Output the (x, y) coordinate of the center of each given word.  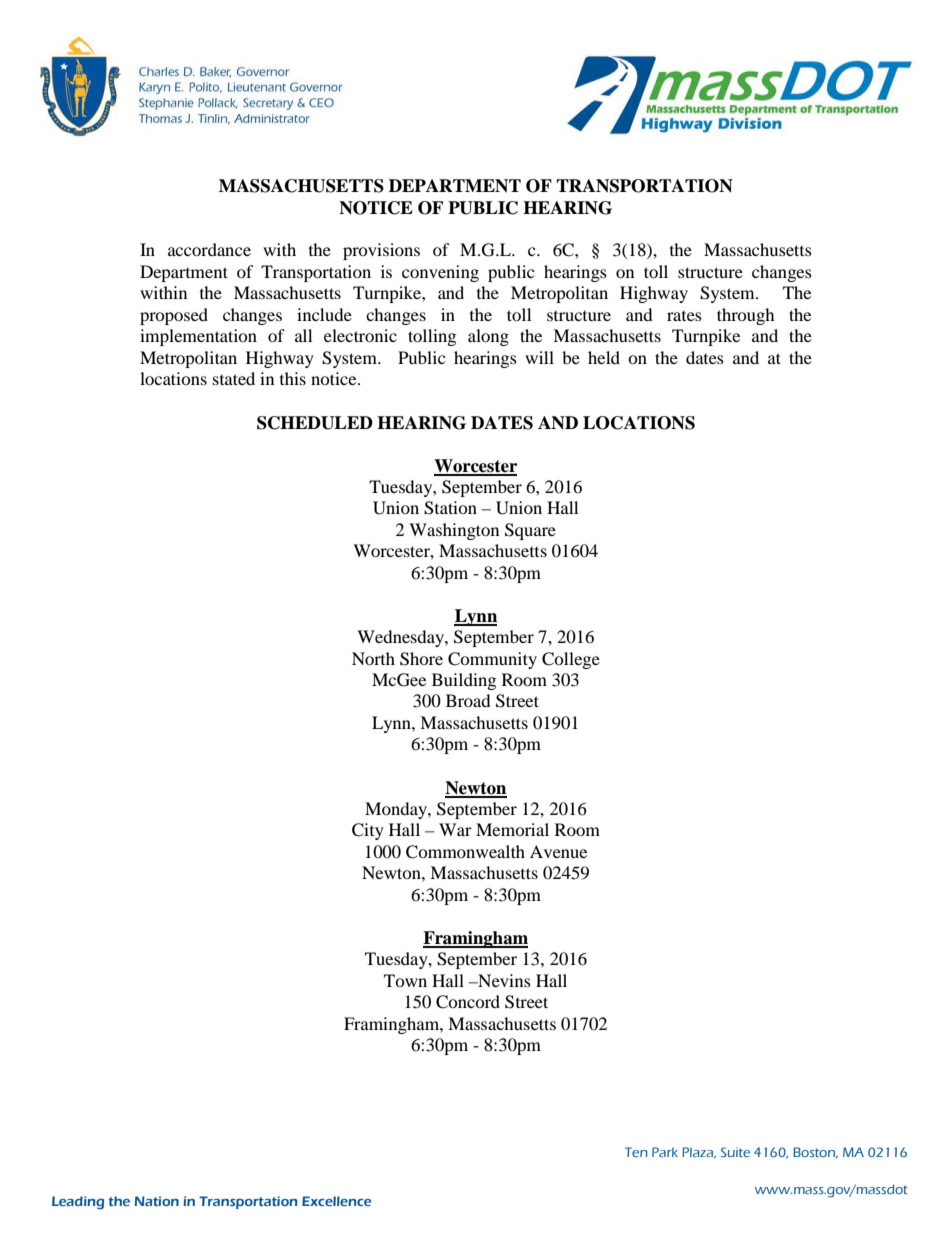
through (746, 316)
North (373, 658)
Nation (157, 1201)
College (571, 660)
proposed (174, 316)
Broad (468, 700)
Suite (735, 1152)
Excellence (336, 1201)
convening (440, 273)
